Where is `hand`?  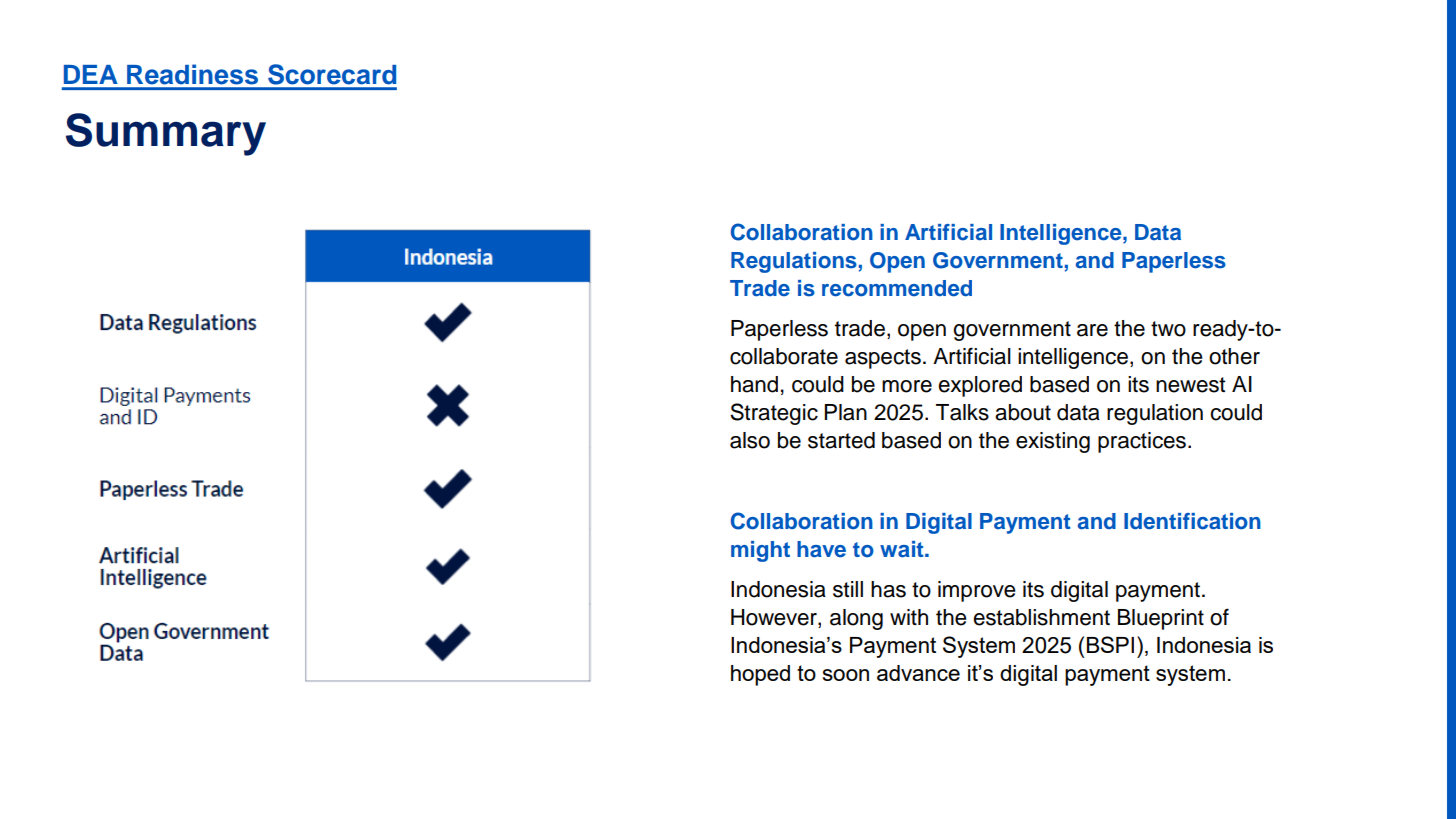 hand is located at coordinates (754, 384).
